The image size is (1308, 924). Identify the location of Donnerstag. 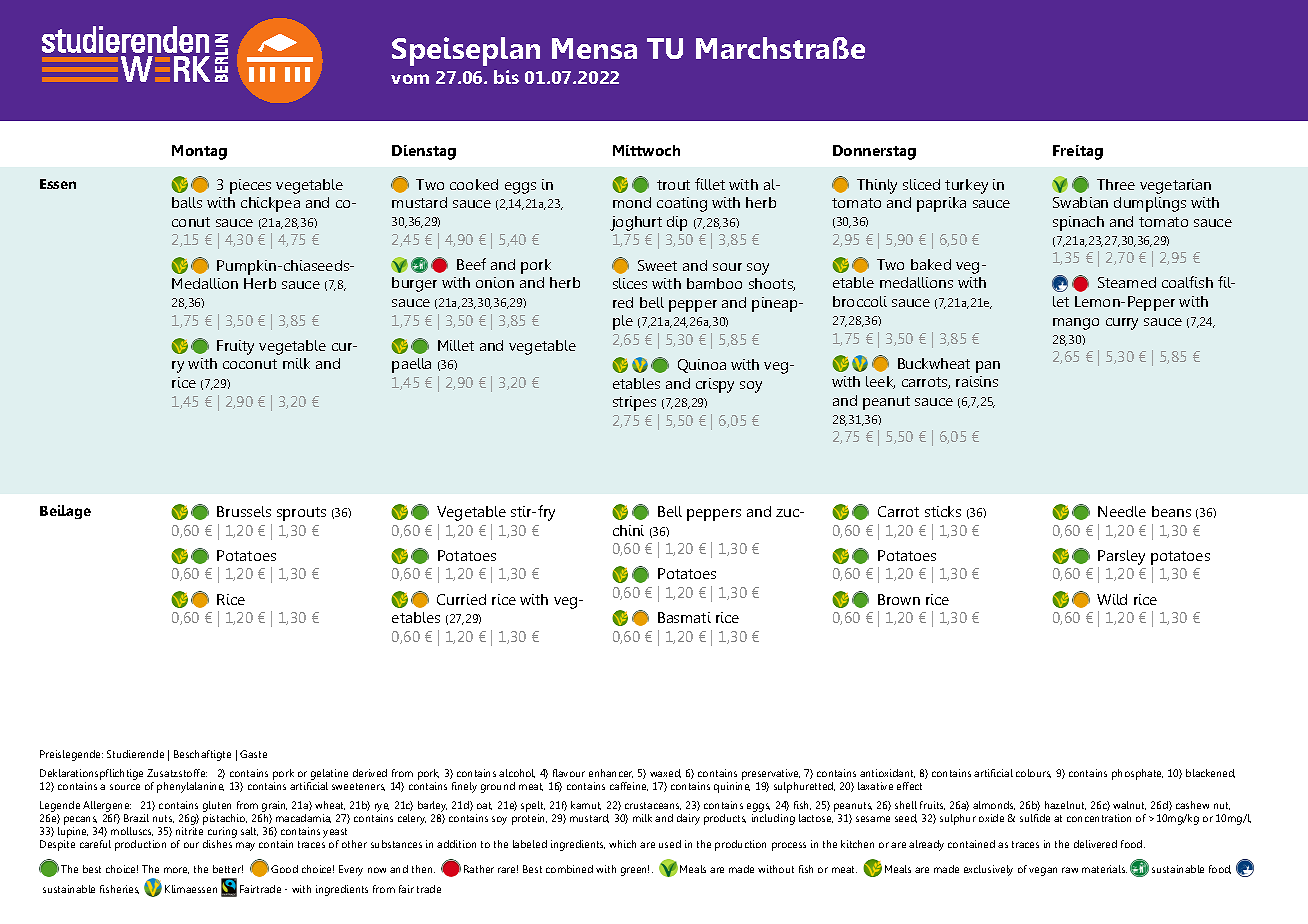
(874, 152).
